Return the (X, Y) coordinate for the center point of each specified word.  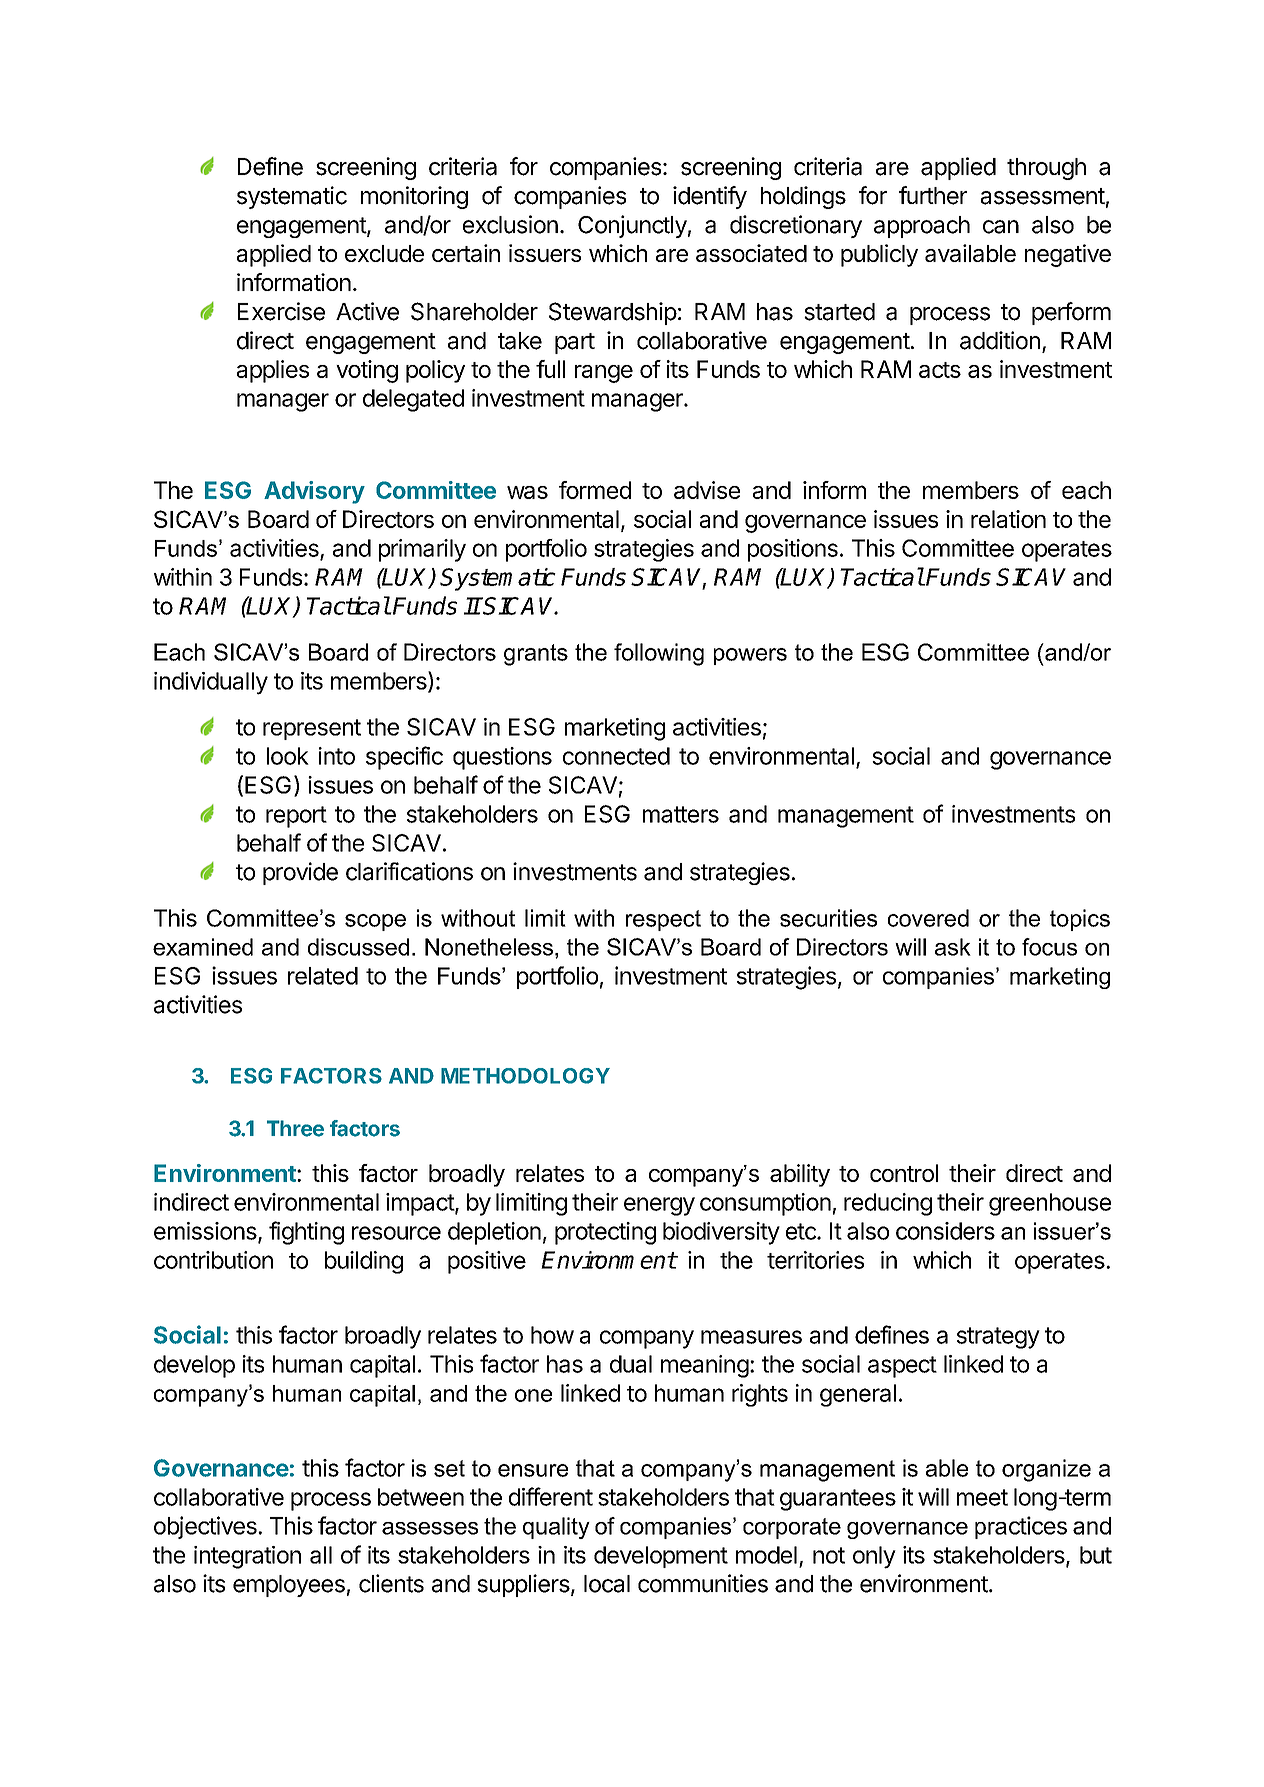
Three (295, 1128)
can (1001, 227)
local (607, 1584)
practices (1021, 1527)
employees (289, 1586)
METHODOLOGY (525, 1076)
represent (312, 729)
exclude (384, 253)
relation (1008, 519)
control (904, 1173)
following (659, 654)
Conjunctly (632, 226)
